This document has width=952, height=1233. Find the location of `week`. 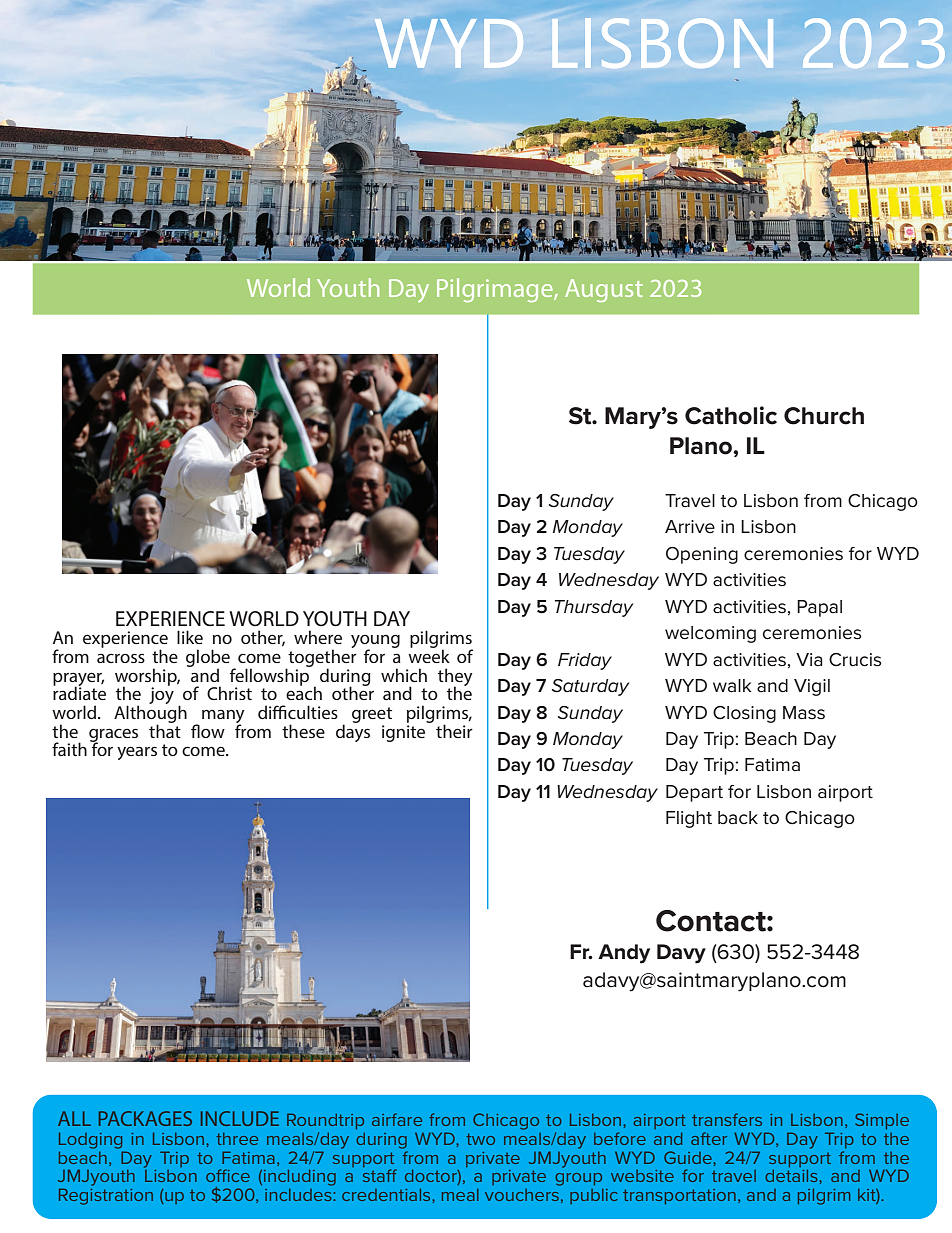

week is located at coordinates (429, 655).
